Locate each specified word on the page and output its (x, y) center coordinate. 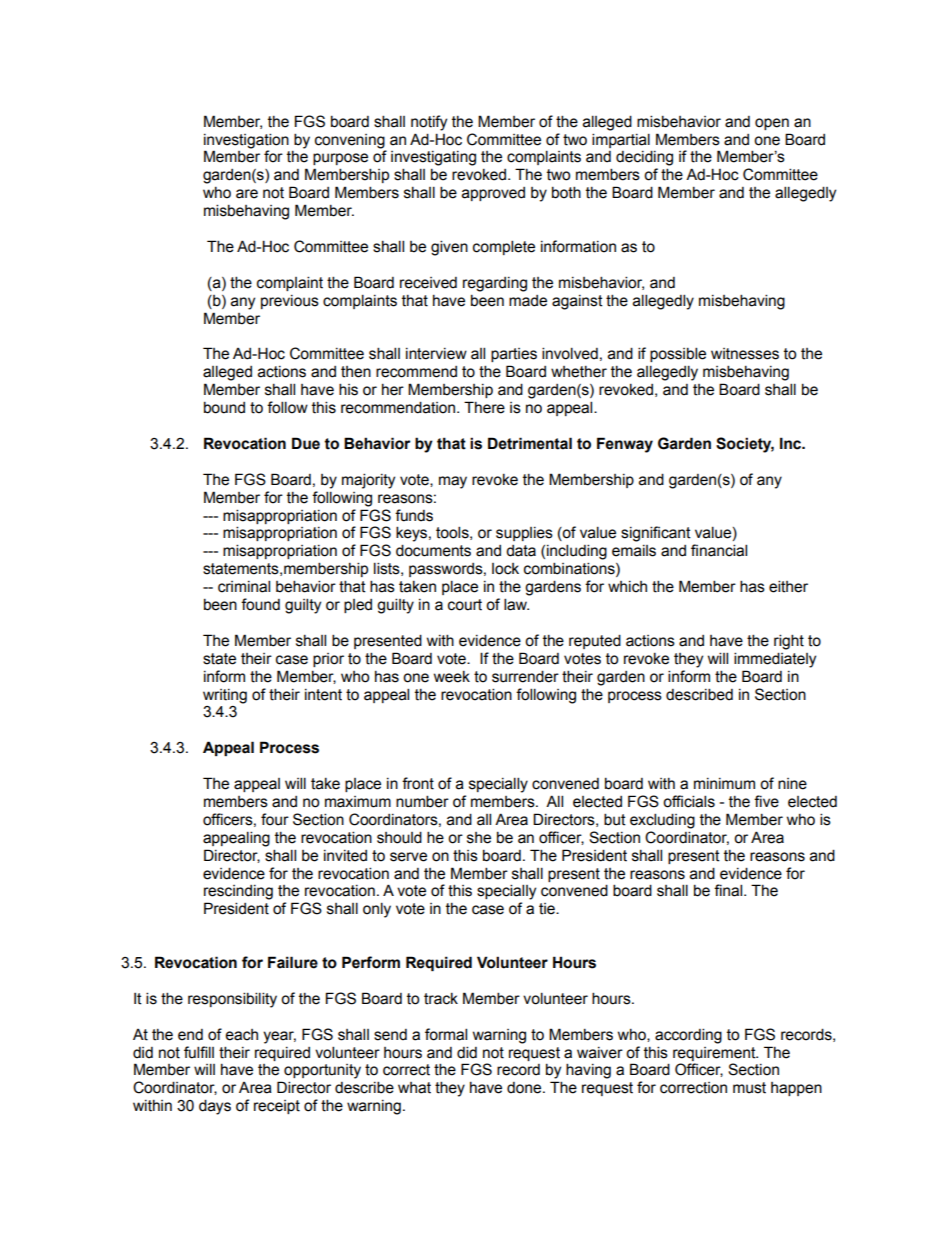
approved (493, 194)
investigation (246, 141)
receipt (277, 1107)
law (516, 604)
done (525, 1088)
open (772, 124)
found (260, 604)
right (789, 642)
